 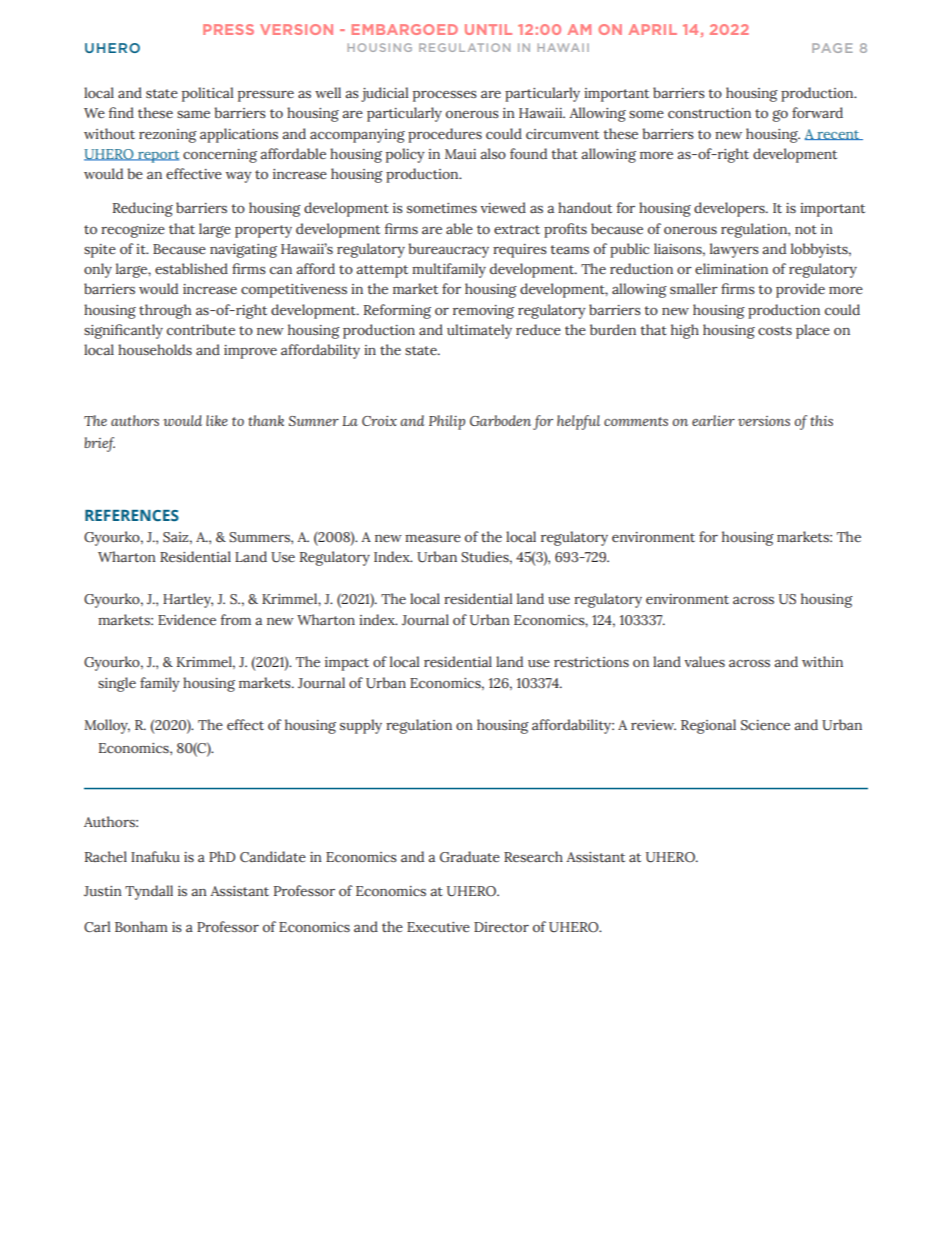 I want to click on political, so click(x=207, y=94).
